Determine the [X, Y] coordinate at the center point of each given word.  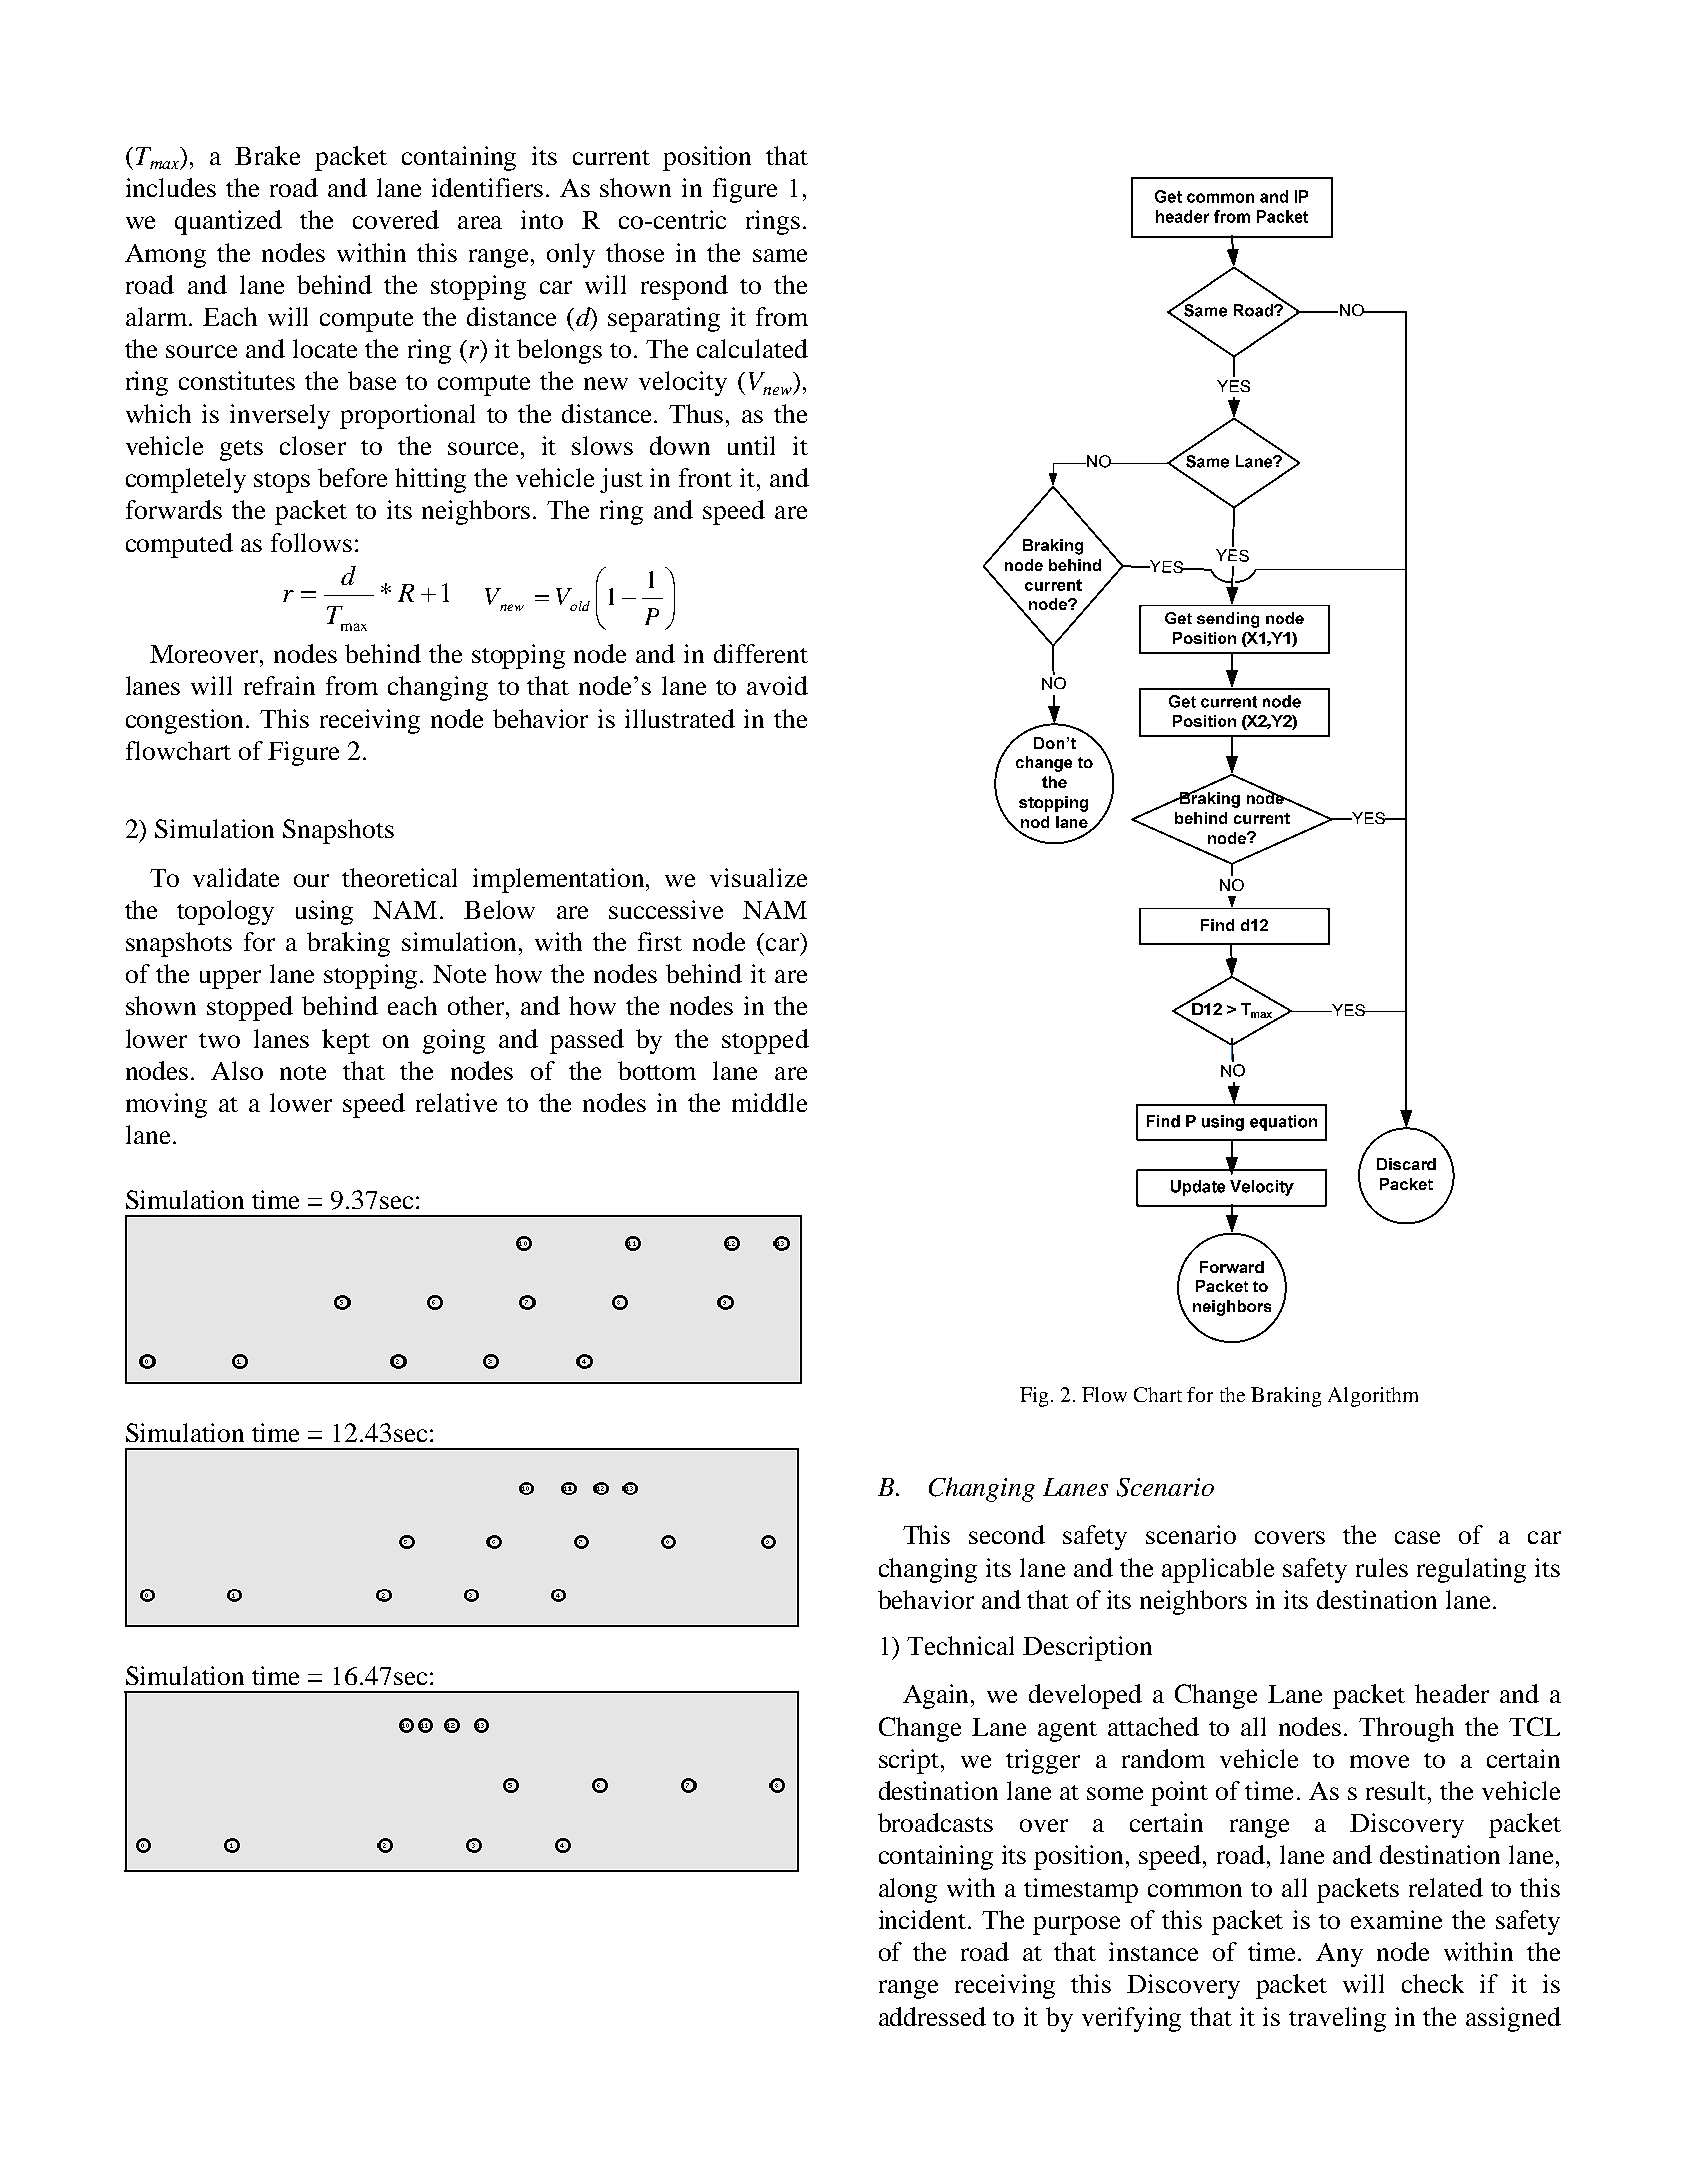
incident [924, 1919]
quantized [228, 222]
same [780, 255]
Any [1339, 1955]
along [908, 1890]
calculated [752, 348]
